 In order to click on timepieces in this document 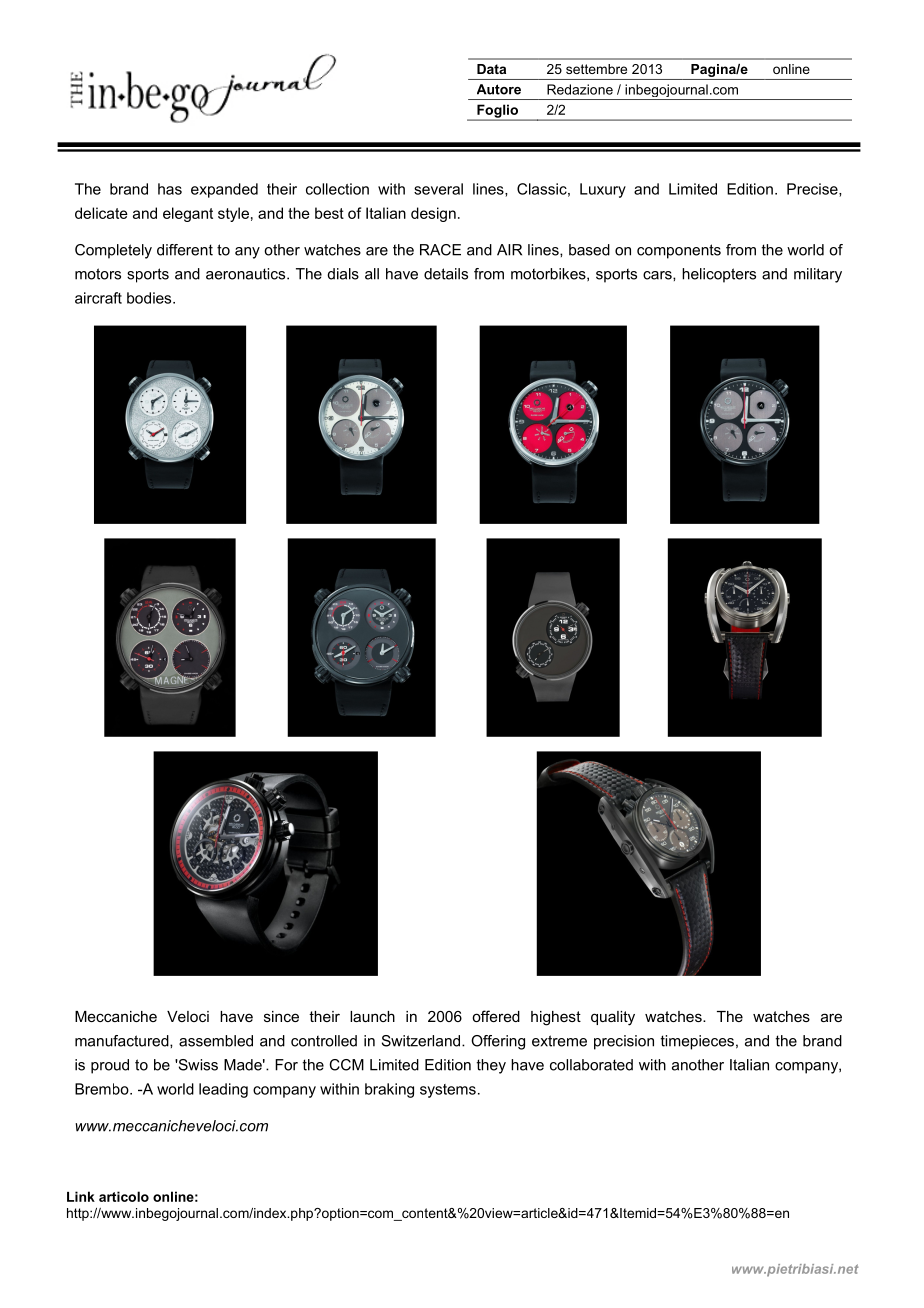, I will do `click(697, 1042)`.
